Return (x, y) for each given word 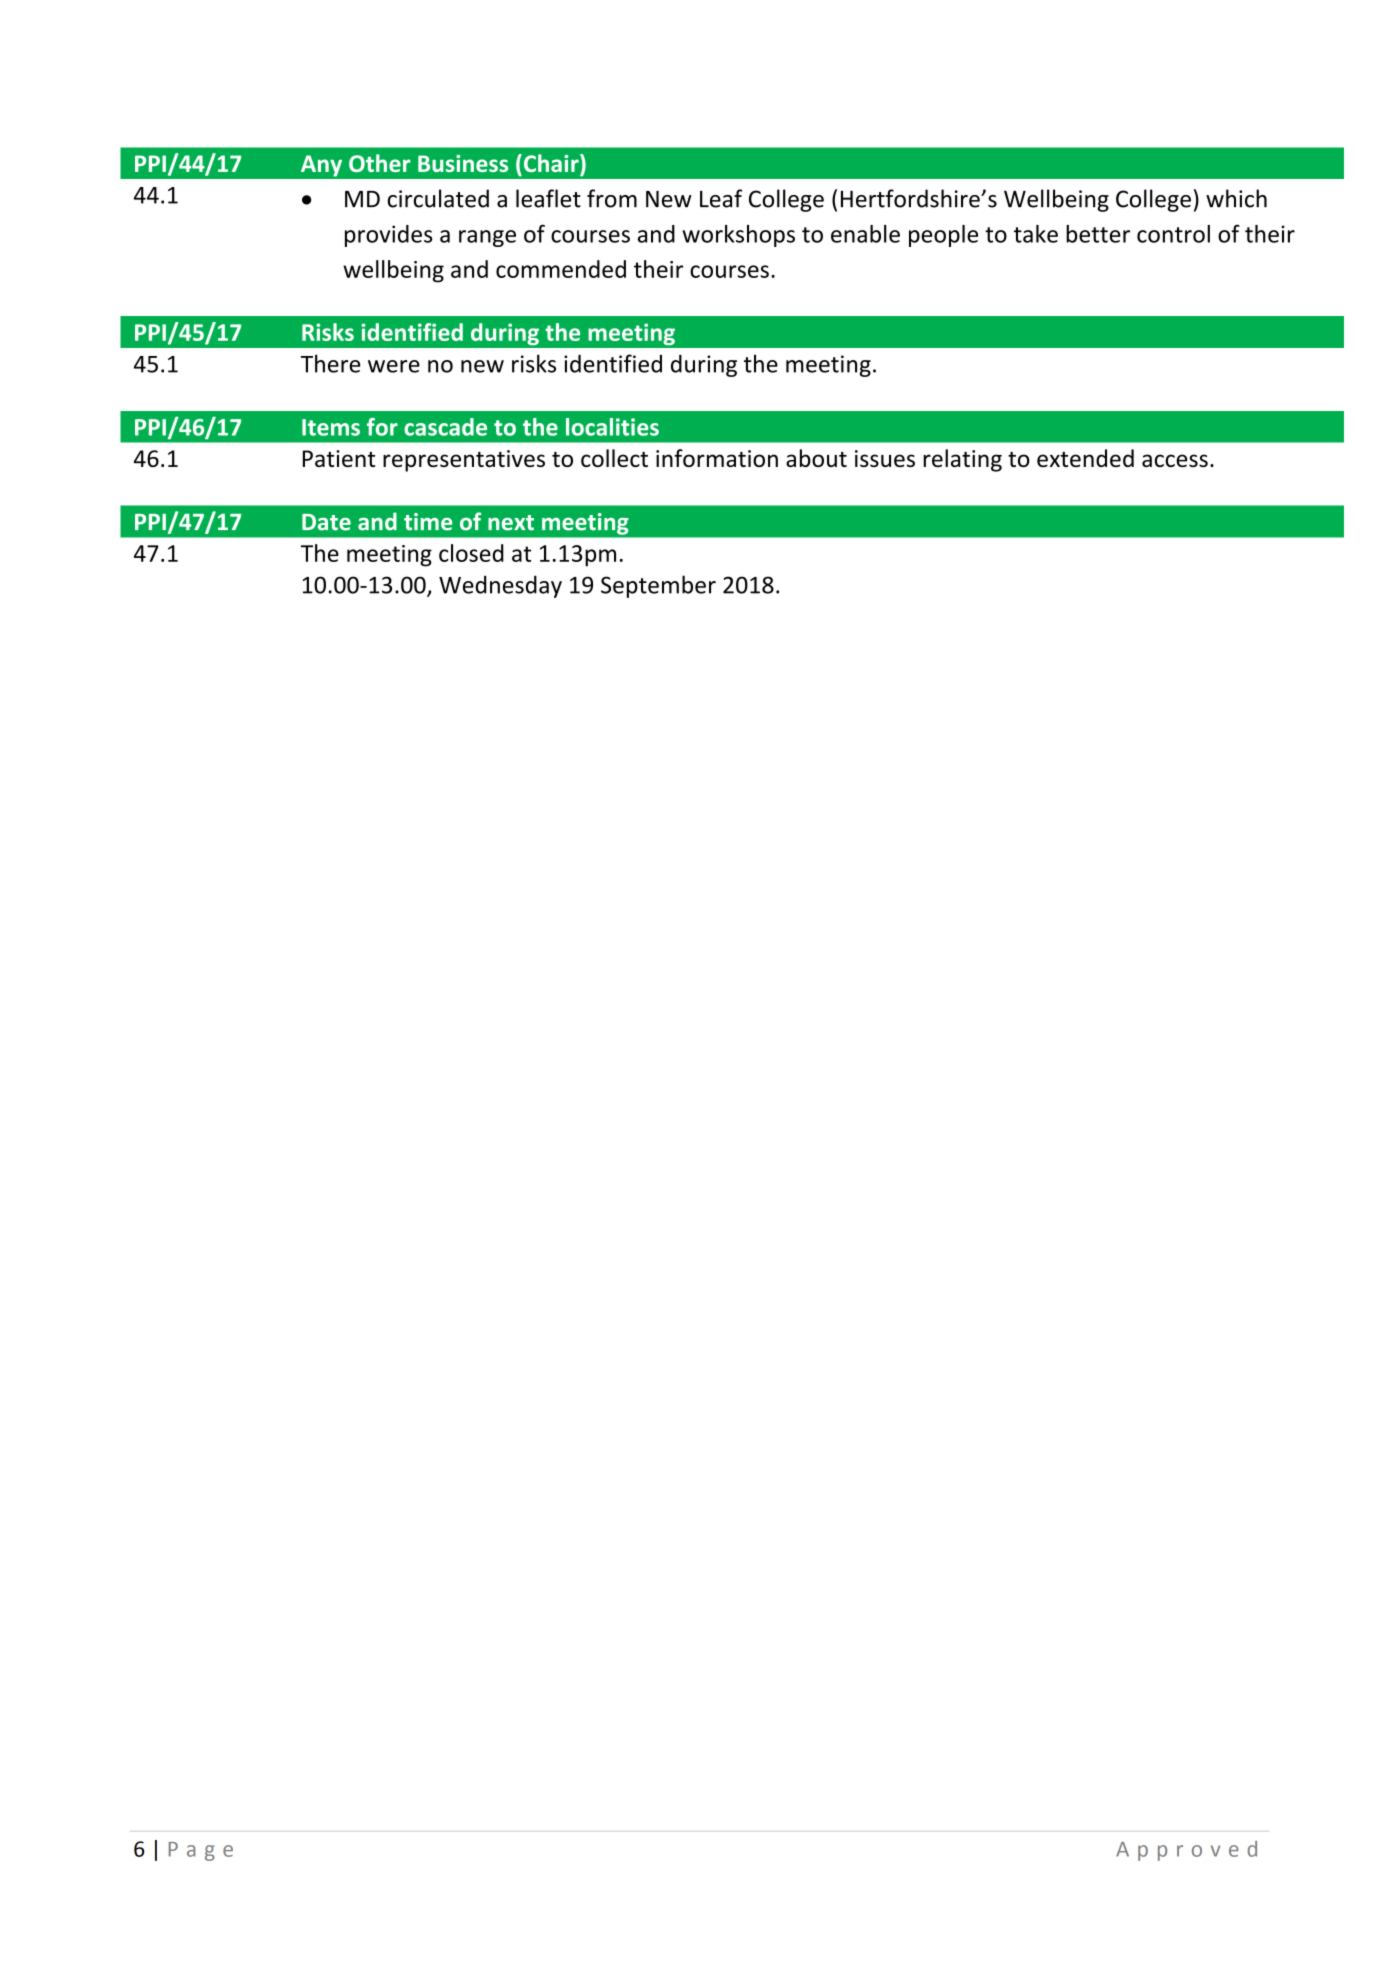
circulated (438, 198)
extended (1085, 458)
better (1098, 234)
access (1175, 460)
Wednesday (500, 586)
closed (471, 553)
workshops (739, 236)
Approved (1186, 1851)
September (658, 586)
